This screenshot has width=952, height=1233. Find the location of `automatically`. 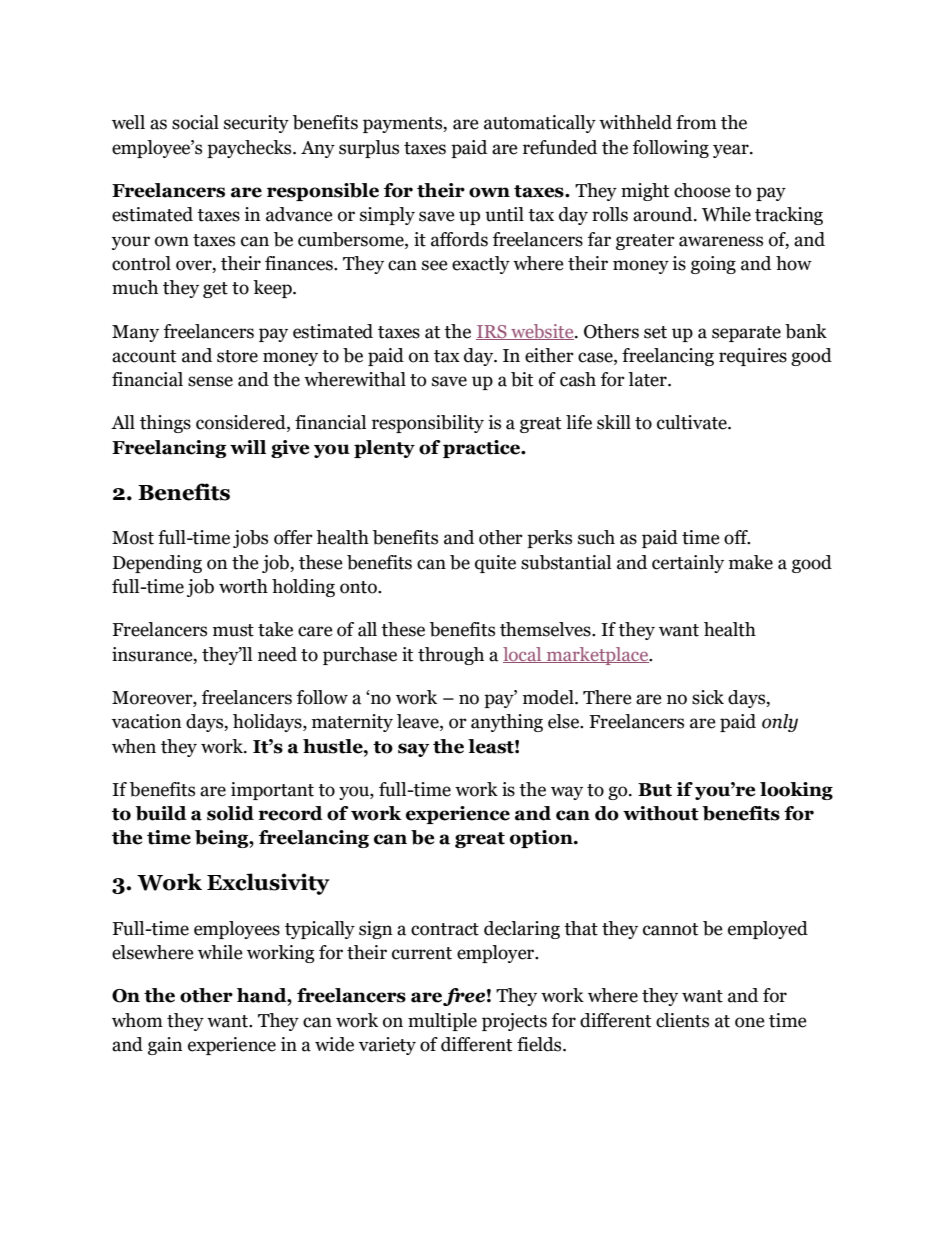

automatically is located at coordinates (540, 124).
